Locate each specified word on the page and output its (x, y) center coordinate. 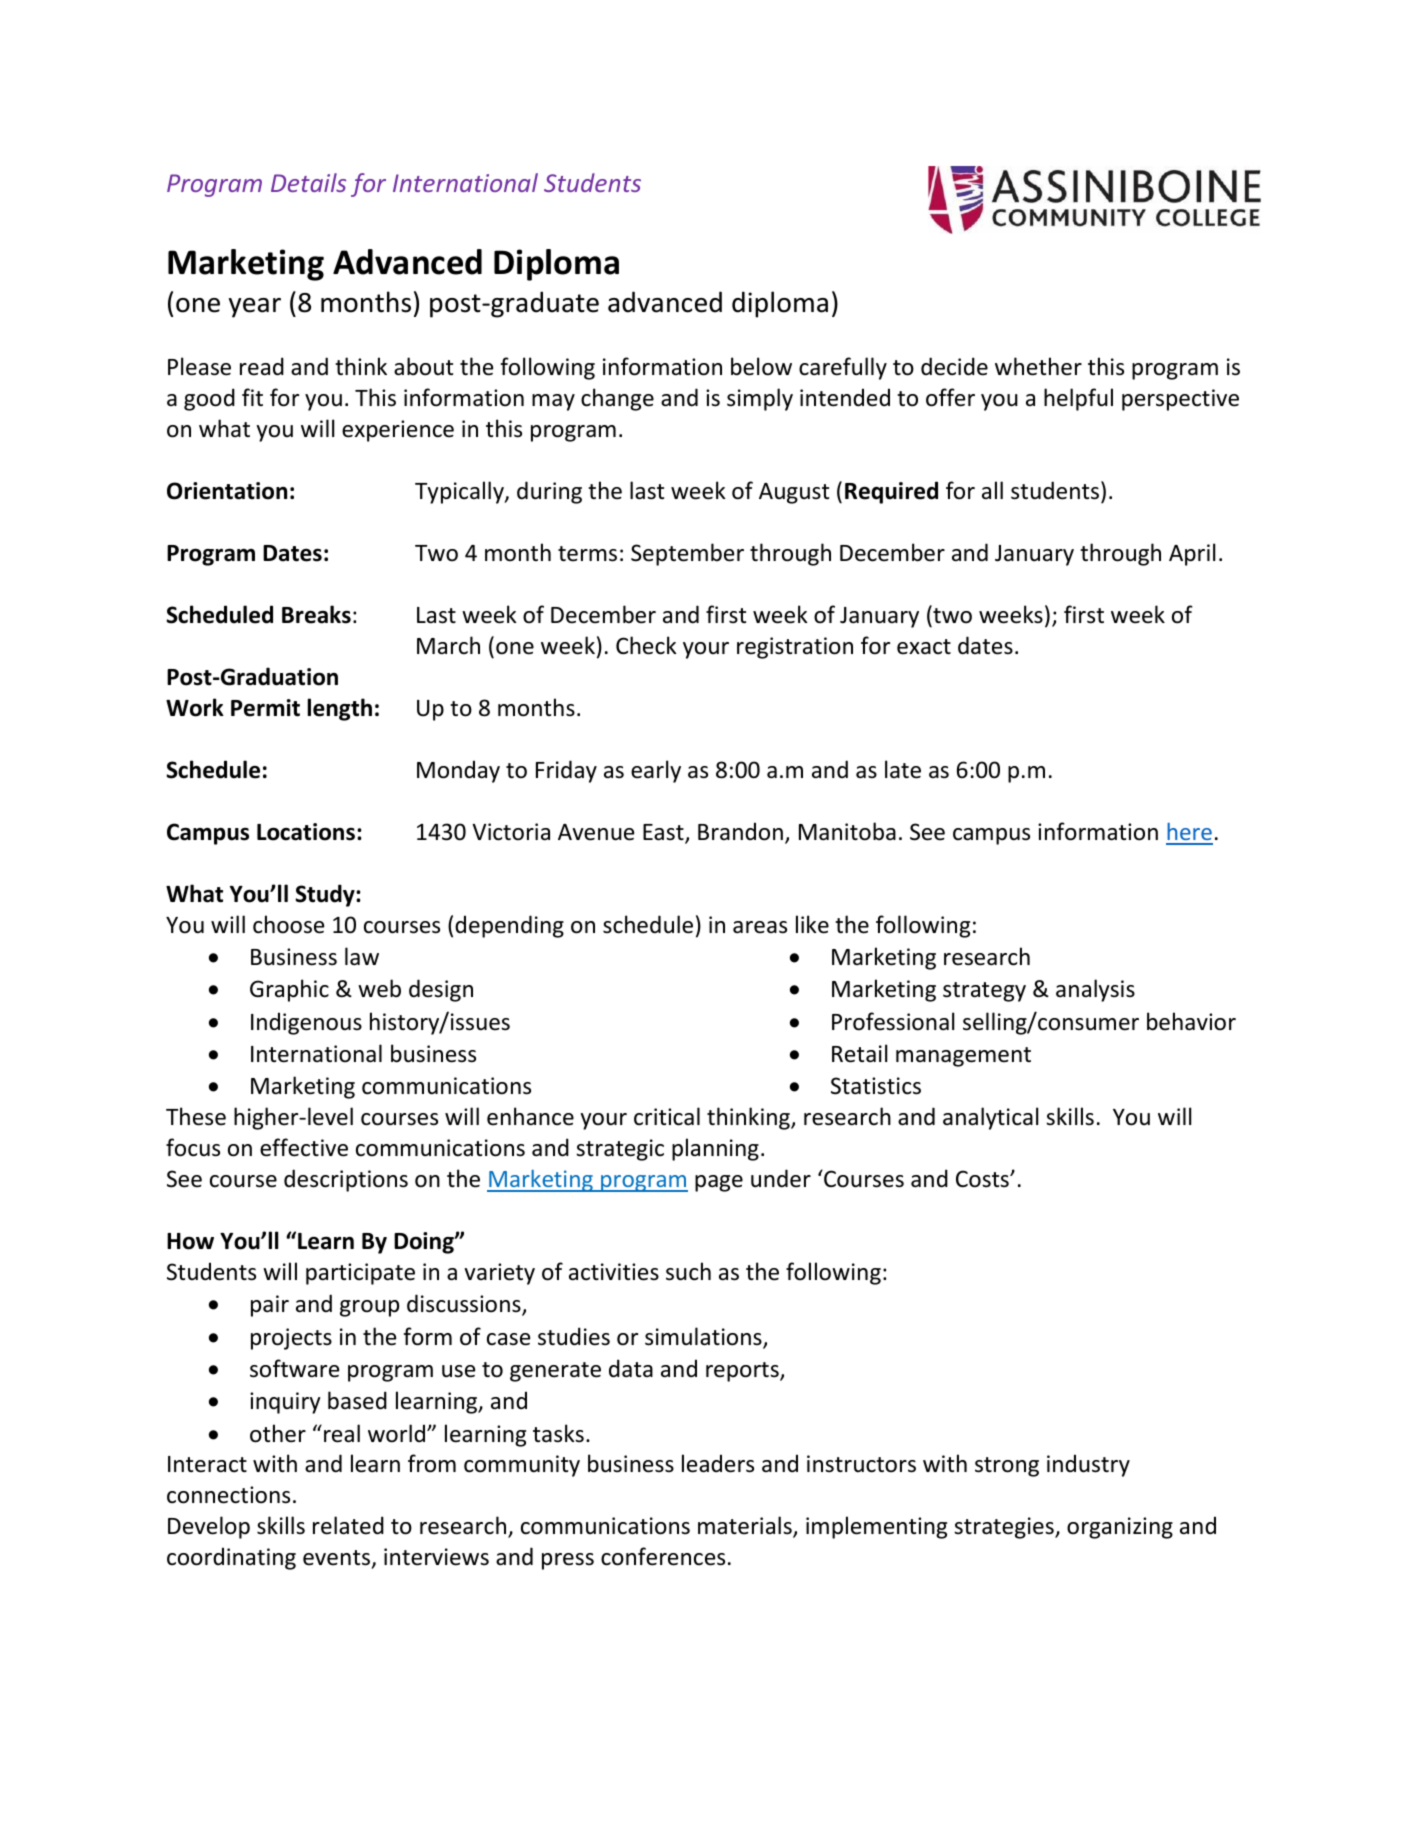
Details (308, 182)
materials (746, 1527)
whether (1038, 366)
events (337, 1559)
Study (326, 895)
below (761, 366)
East (664, 833)
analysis (1095, 990)
